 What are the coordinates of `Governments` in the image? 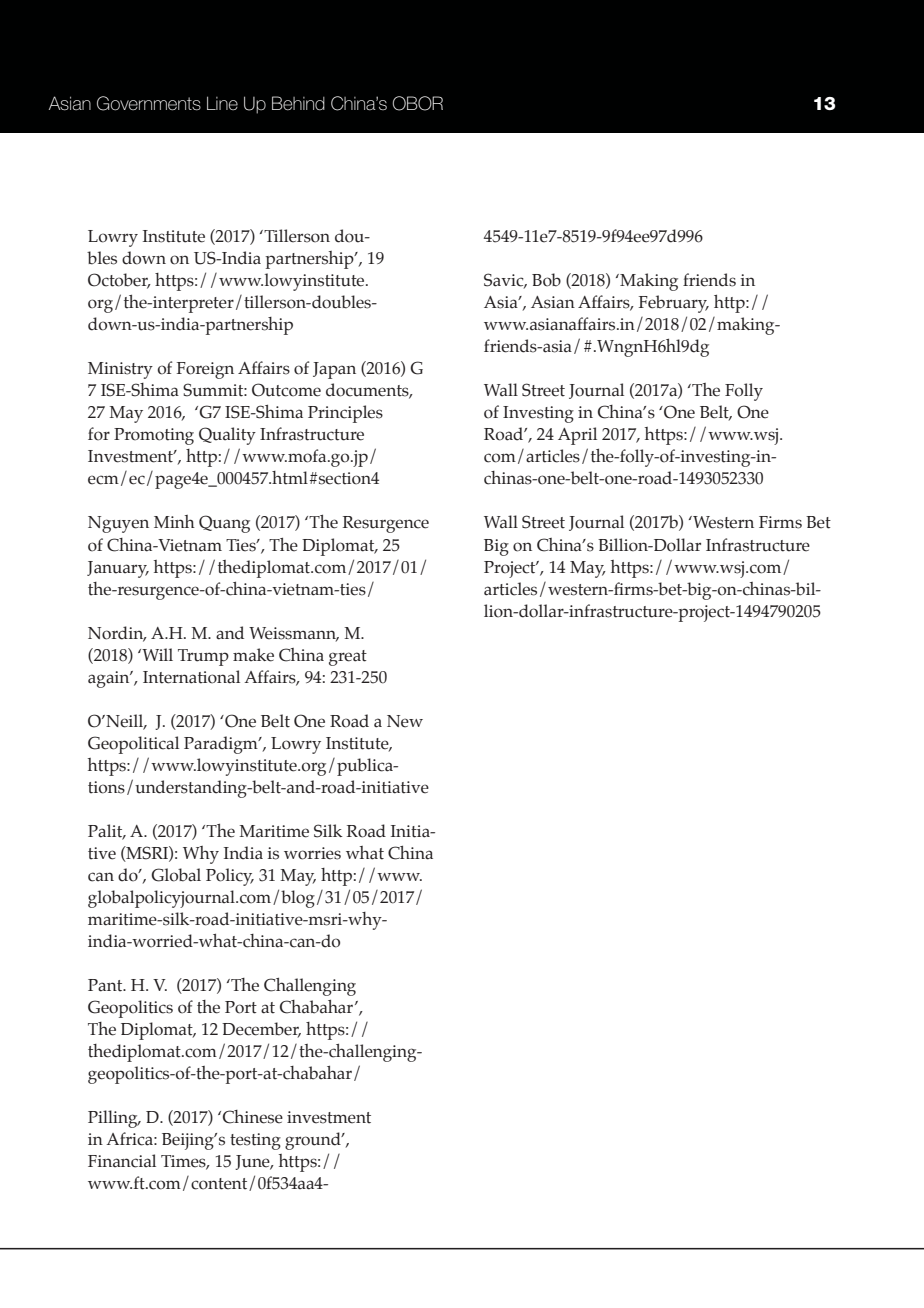 It's located at (149, 103).
